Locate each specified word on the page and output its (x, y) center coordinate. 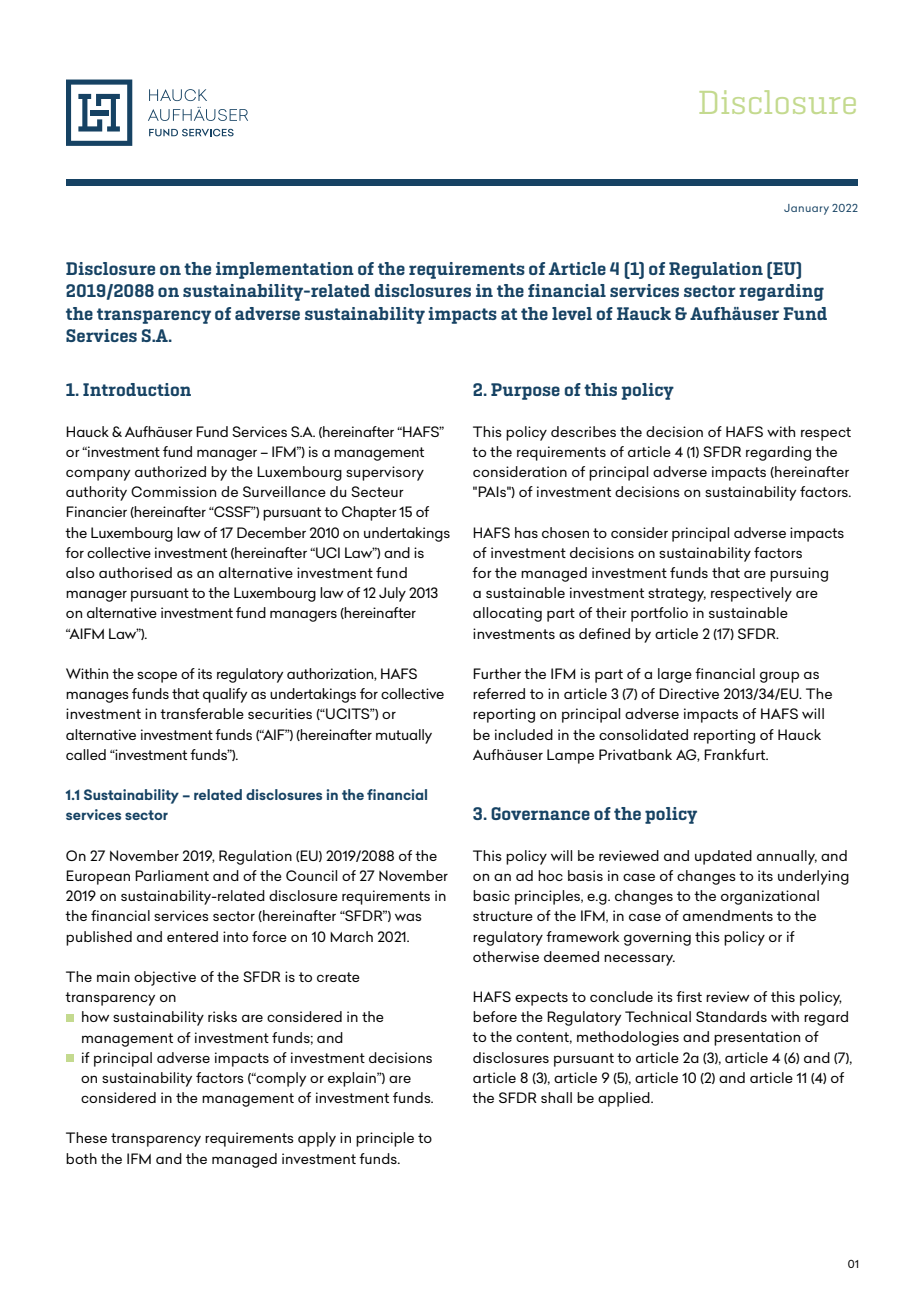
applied (625, 1099)
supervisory (385, 473)
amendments (728, 915)
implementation (285, 270)
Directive (689, 693)
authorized (170, 471)
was (408, 917)
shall (556, 1097)
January (806, 209)
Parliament (172, 875)
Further (497, 673)
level (572, 313)
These (86, 1137)
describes (583, 431)
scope (157, 677)
